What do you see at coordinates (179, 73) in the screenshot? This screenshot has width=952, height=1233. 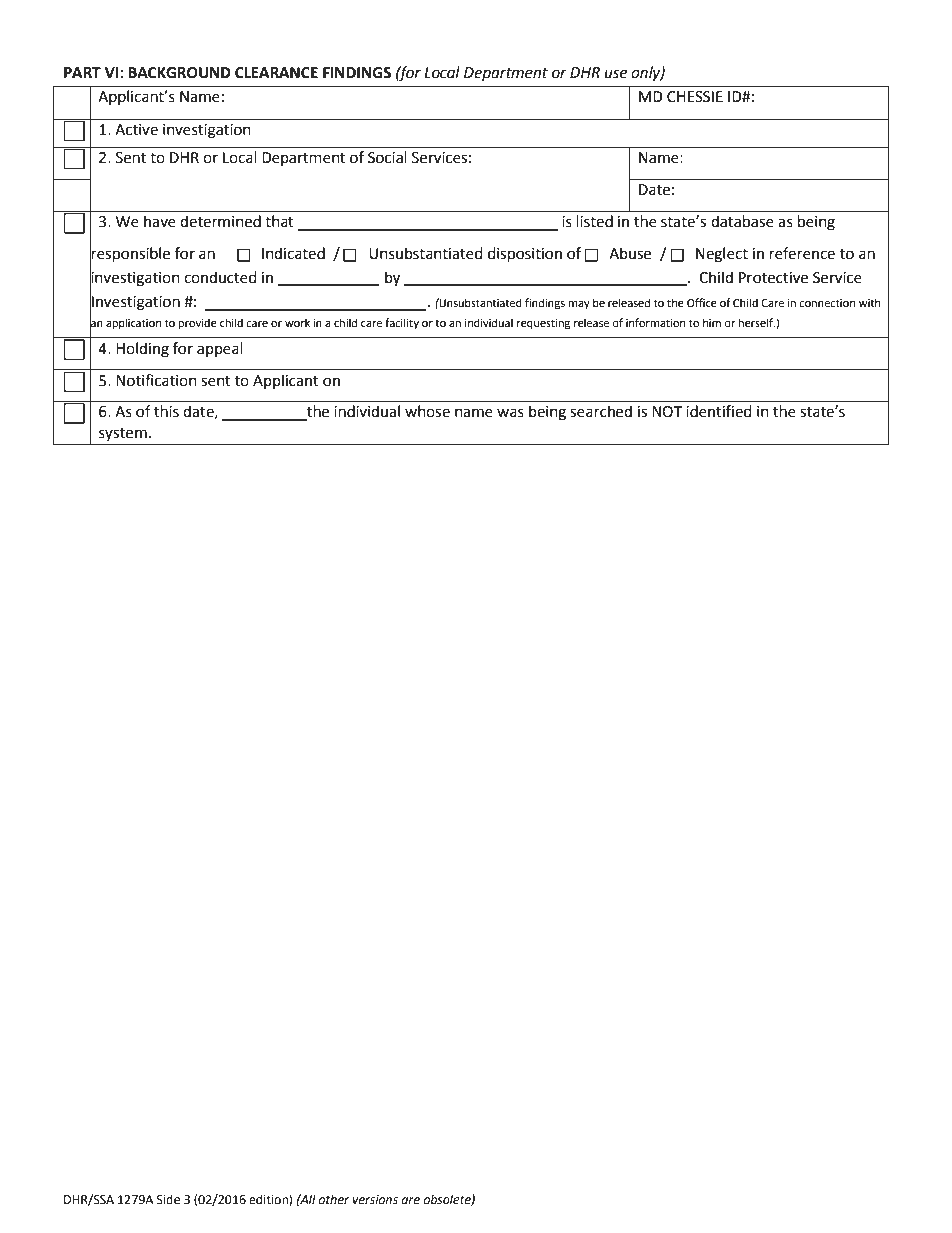 I see `BACKGROUND` at bounding box center [179, 73].
